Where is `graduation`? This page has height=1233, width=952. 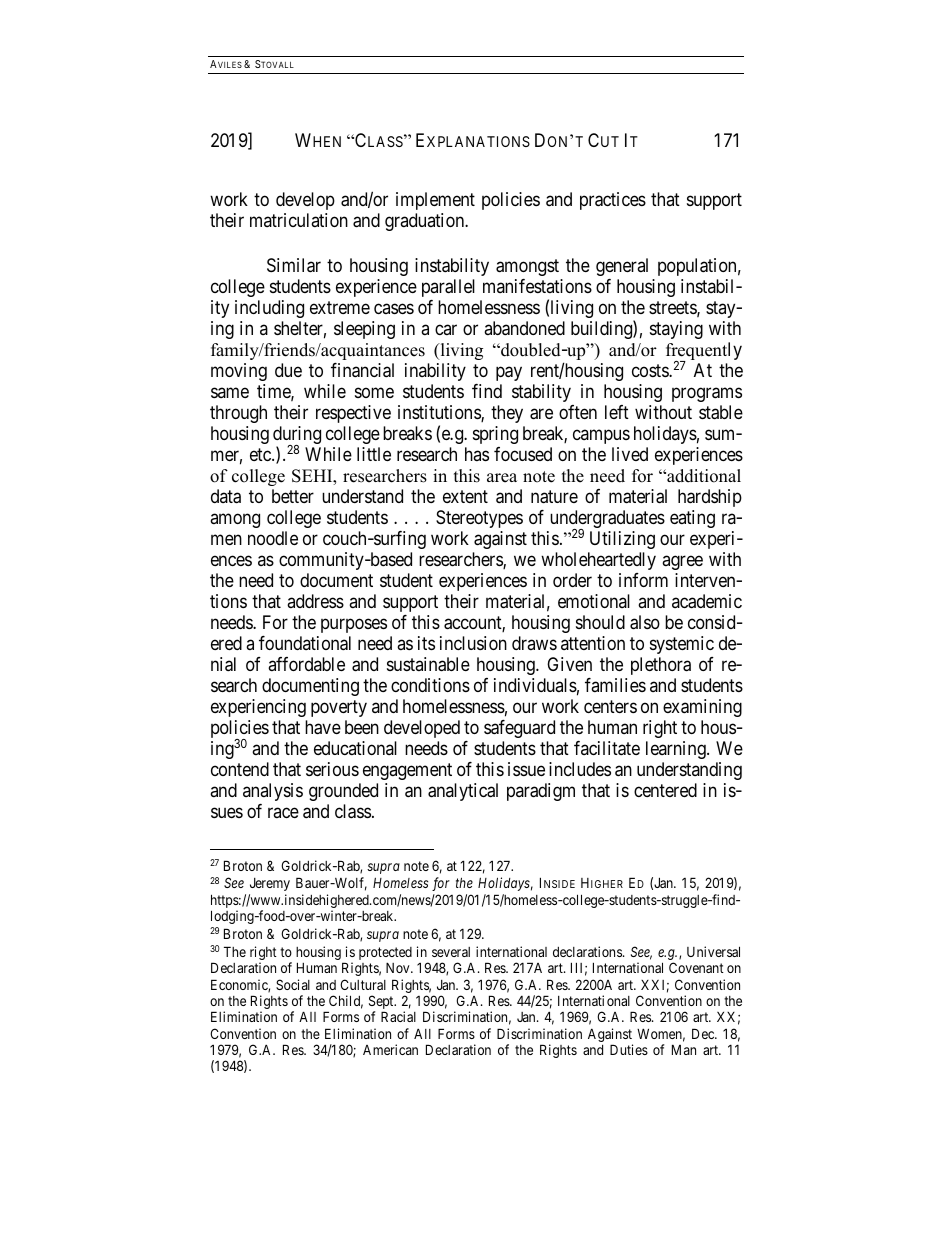 graduation is located at coordinates (426, 222).
